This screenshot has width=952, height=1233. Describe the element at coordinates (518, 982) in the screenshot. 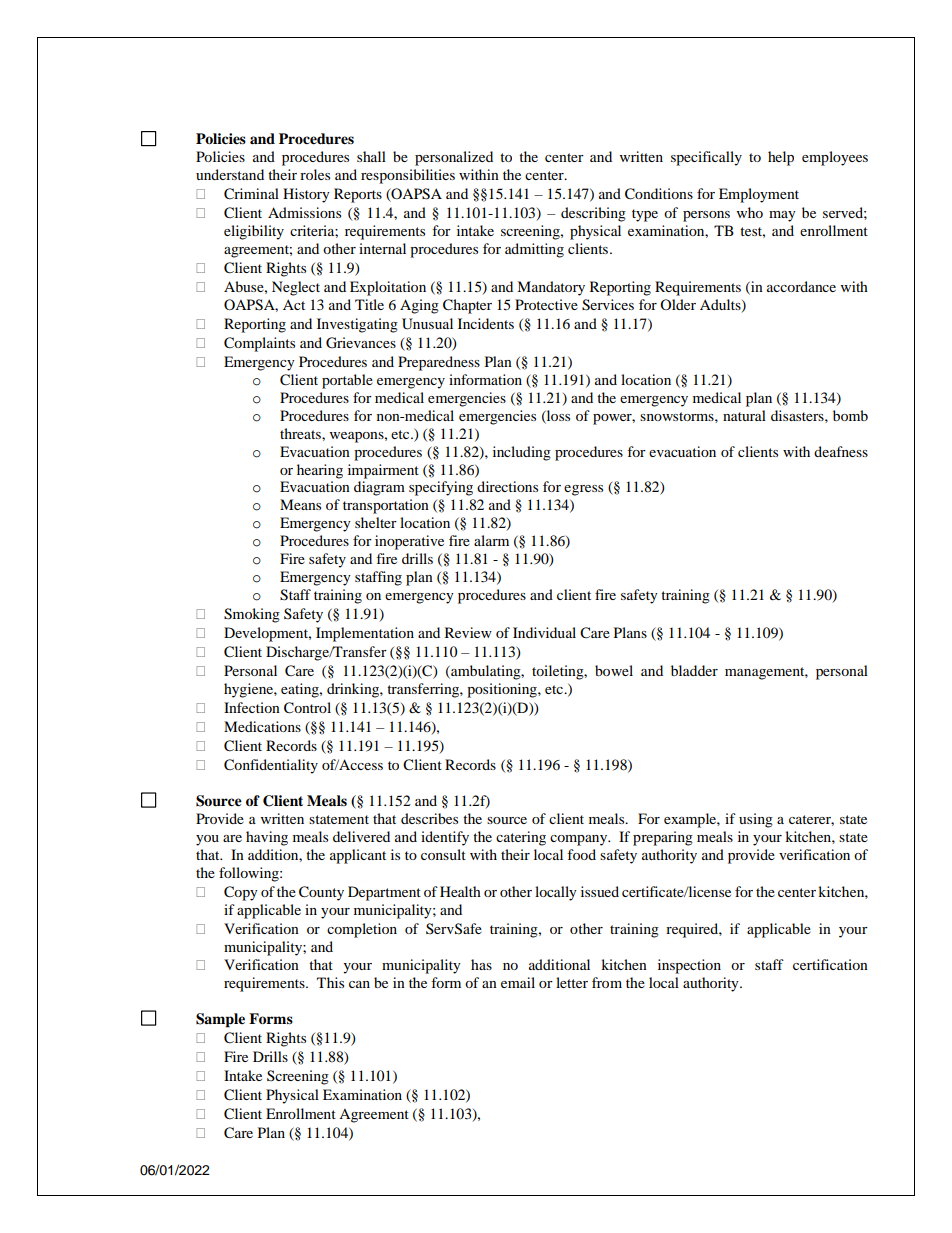

I see `email` at that location.
